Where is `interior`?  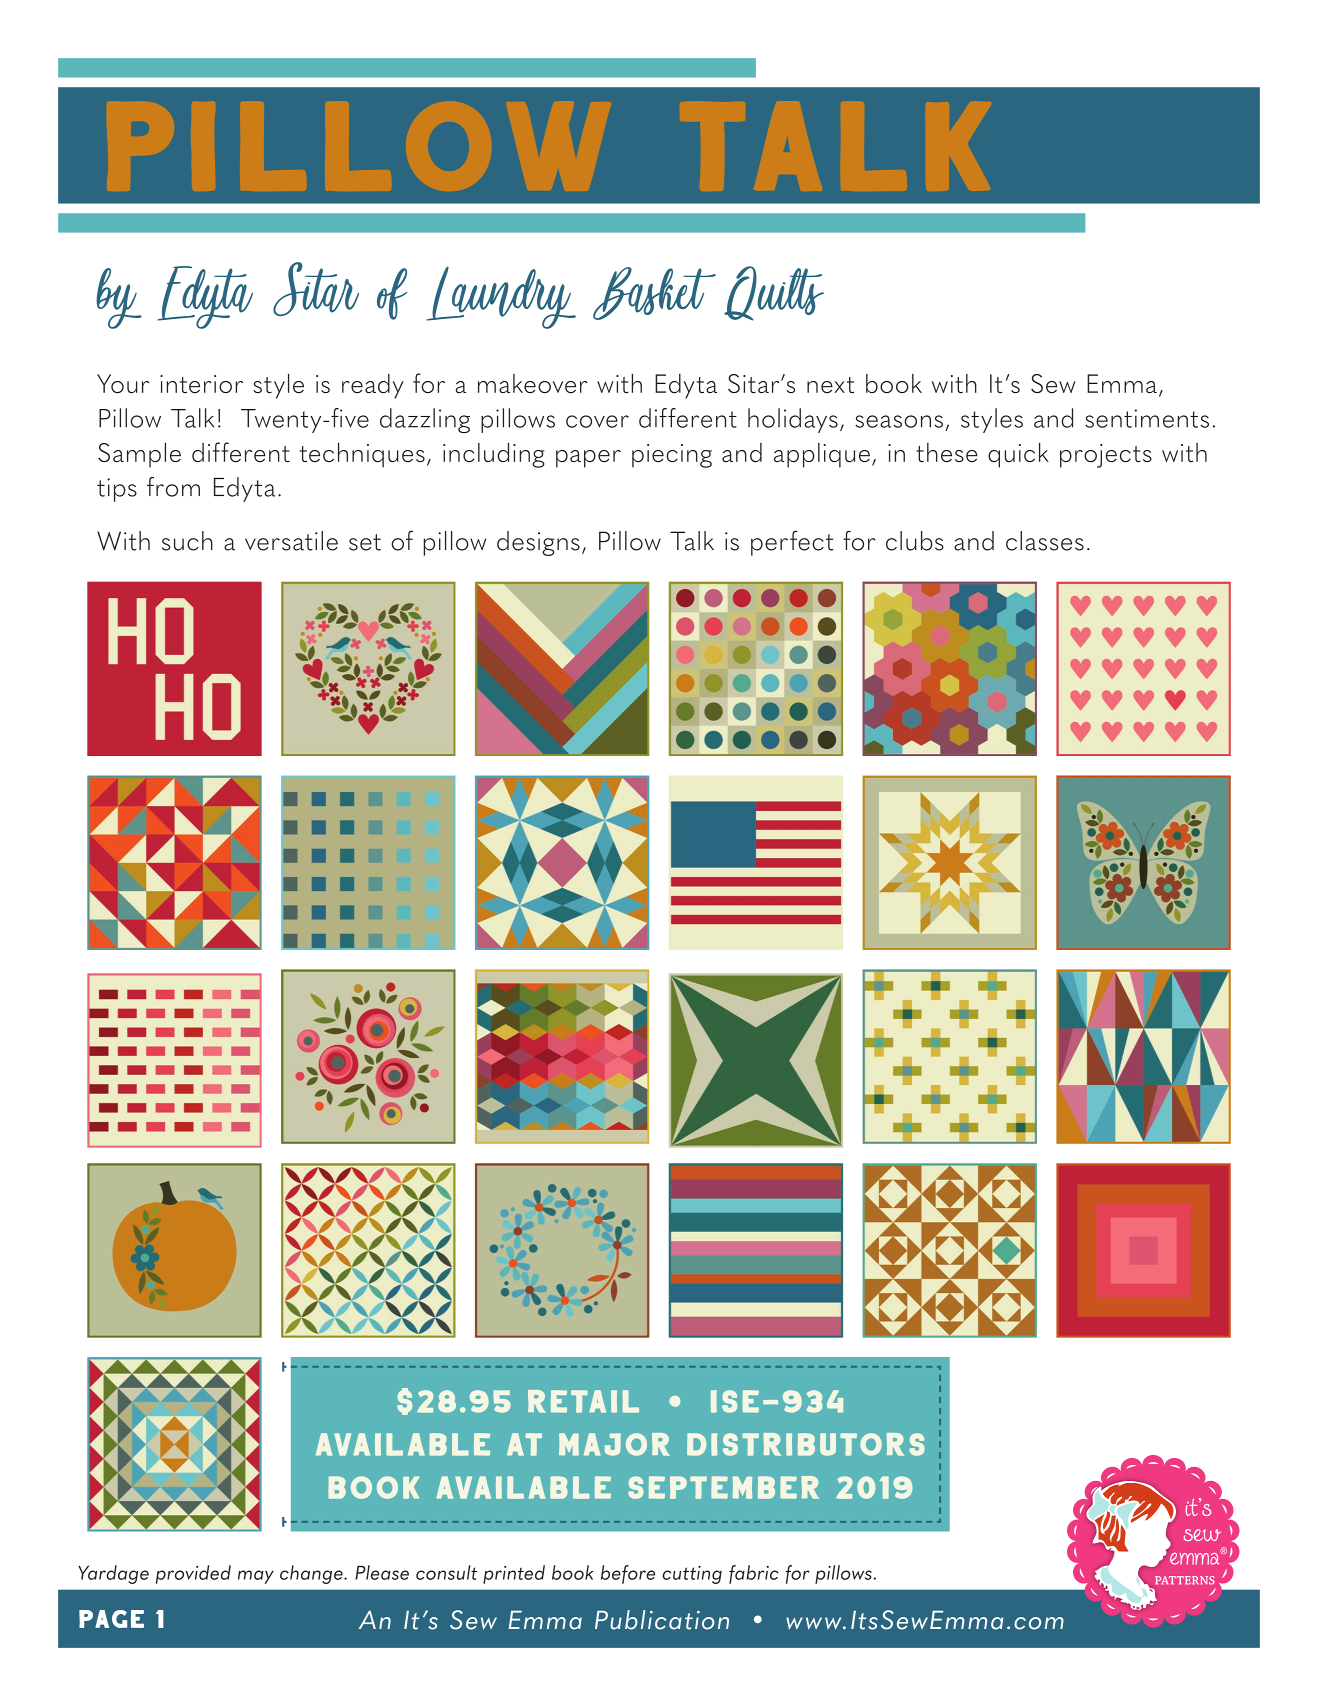
interior is located at coordinates (201, 384).
